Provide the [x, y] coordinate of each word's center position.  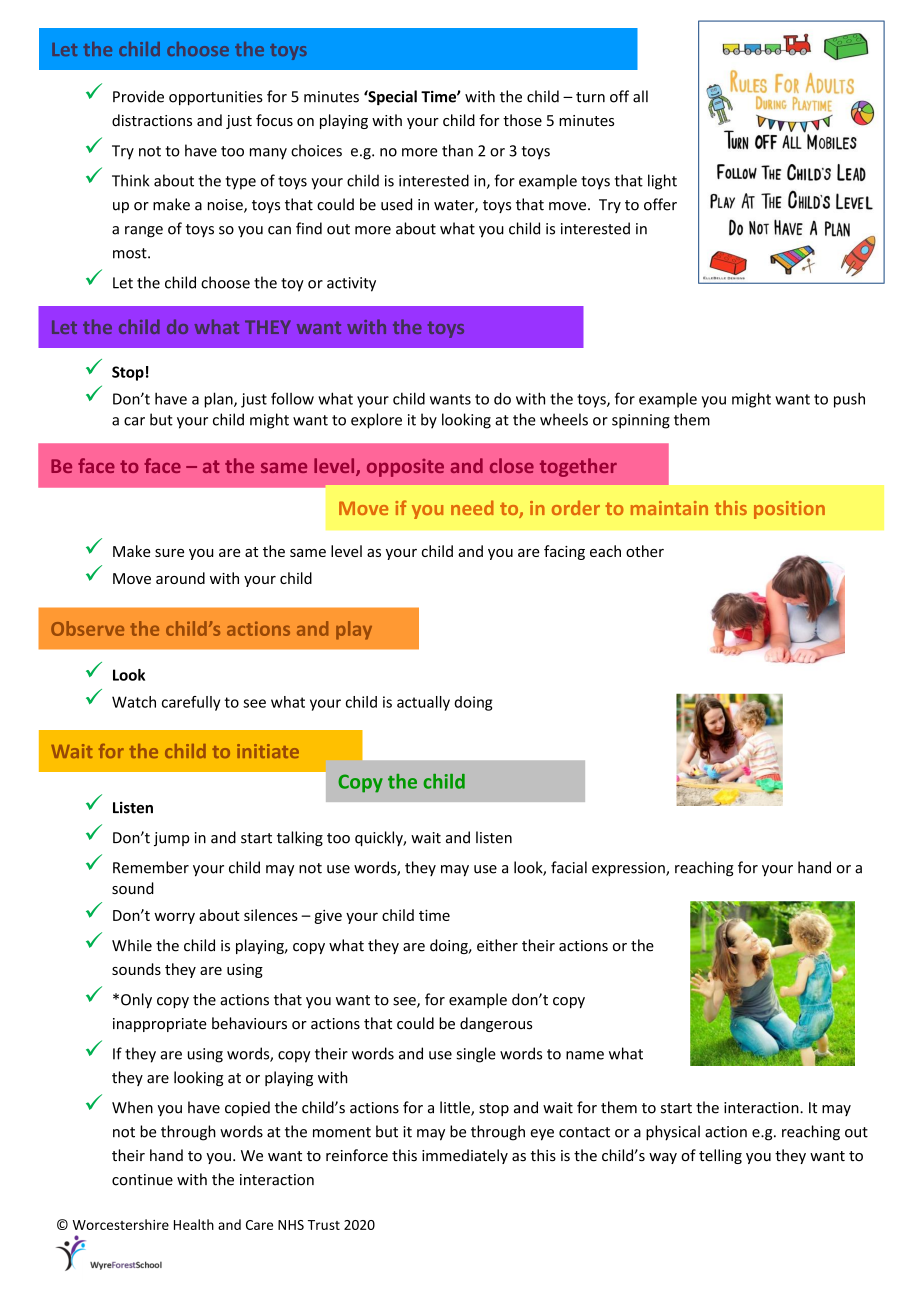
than [457, 150]
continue [142, 1180]
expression [629, 869]
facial [569, 867]
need [472, 507]
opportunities [216, 98]
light [662, 182]
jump [172, 839]
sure [169, 553]
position [789, 510]
